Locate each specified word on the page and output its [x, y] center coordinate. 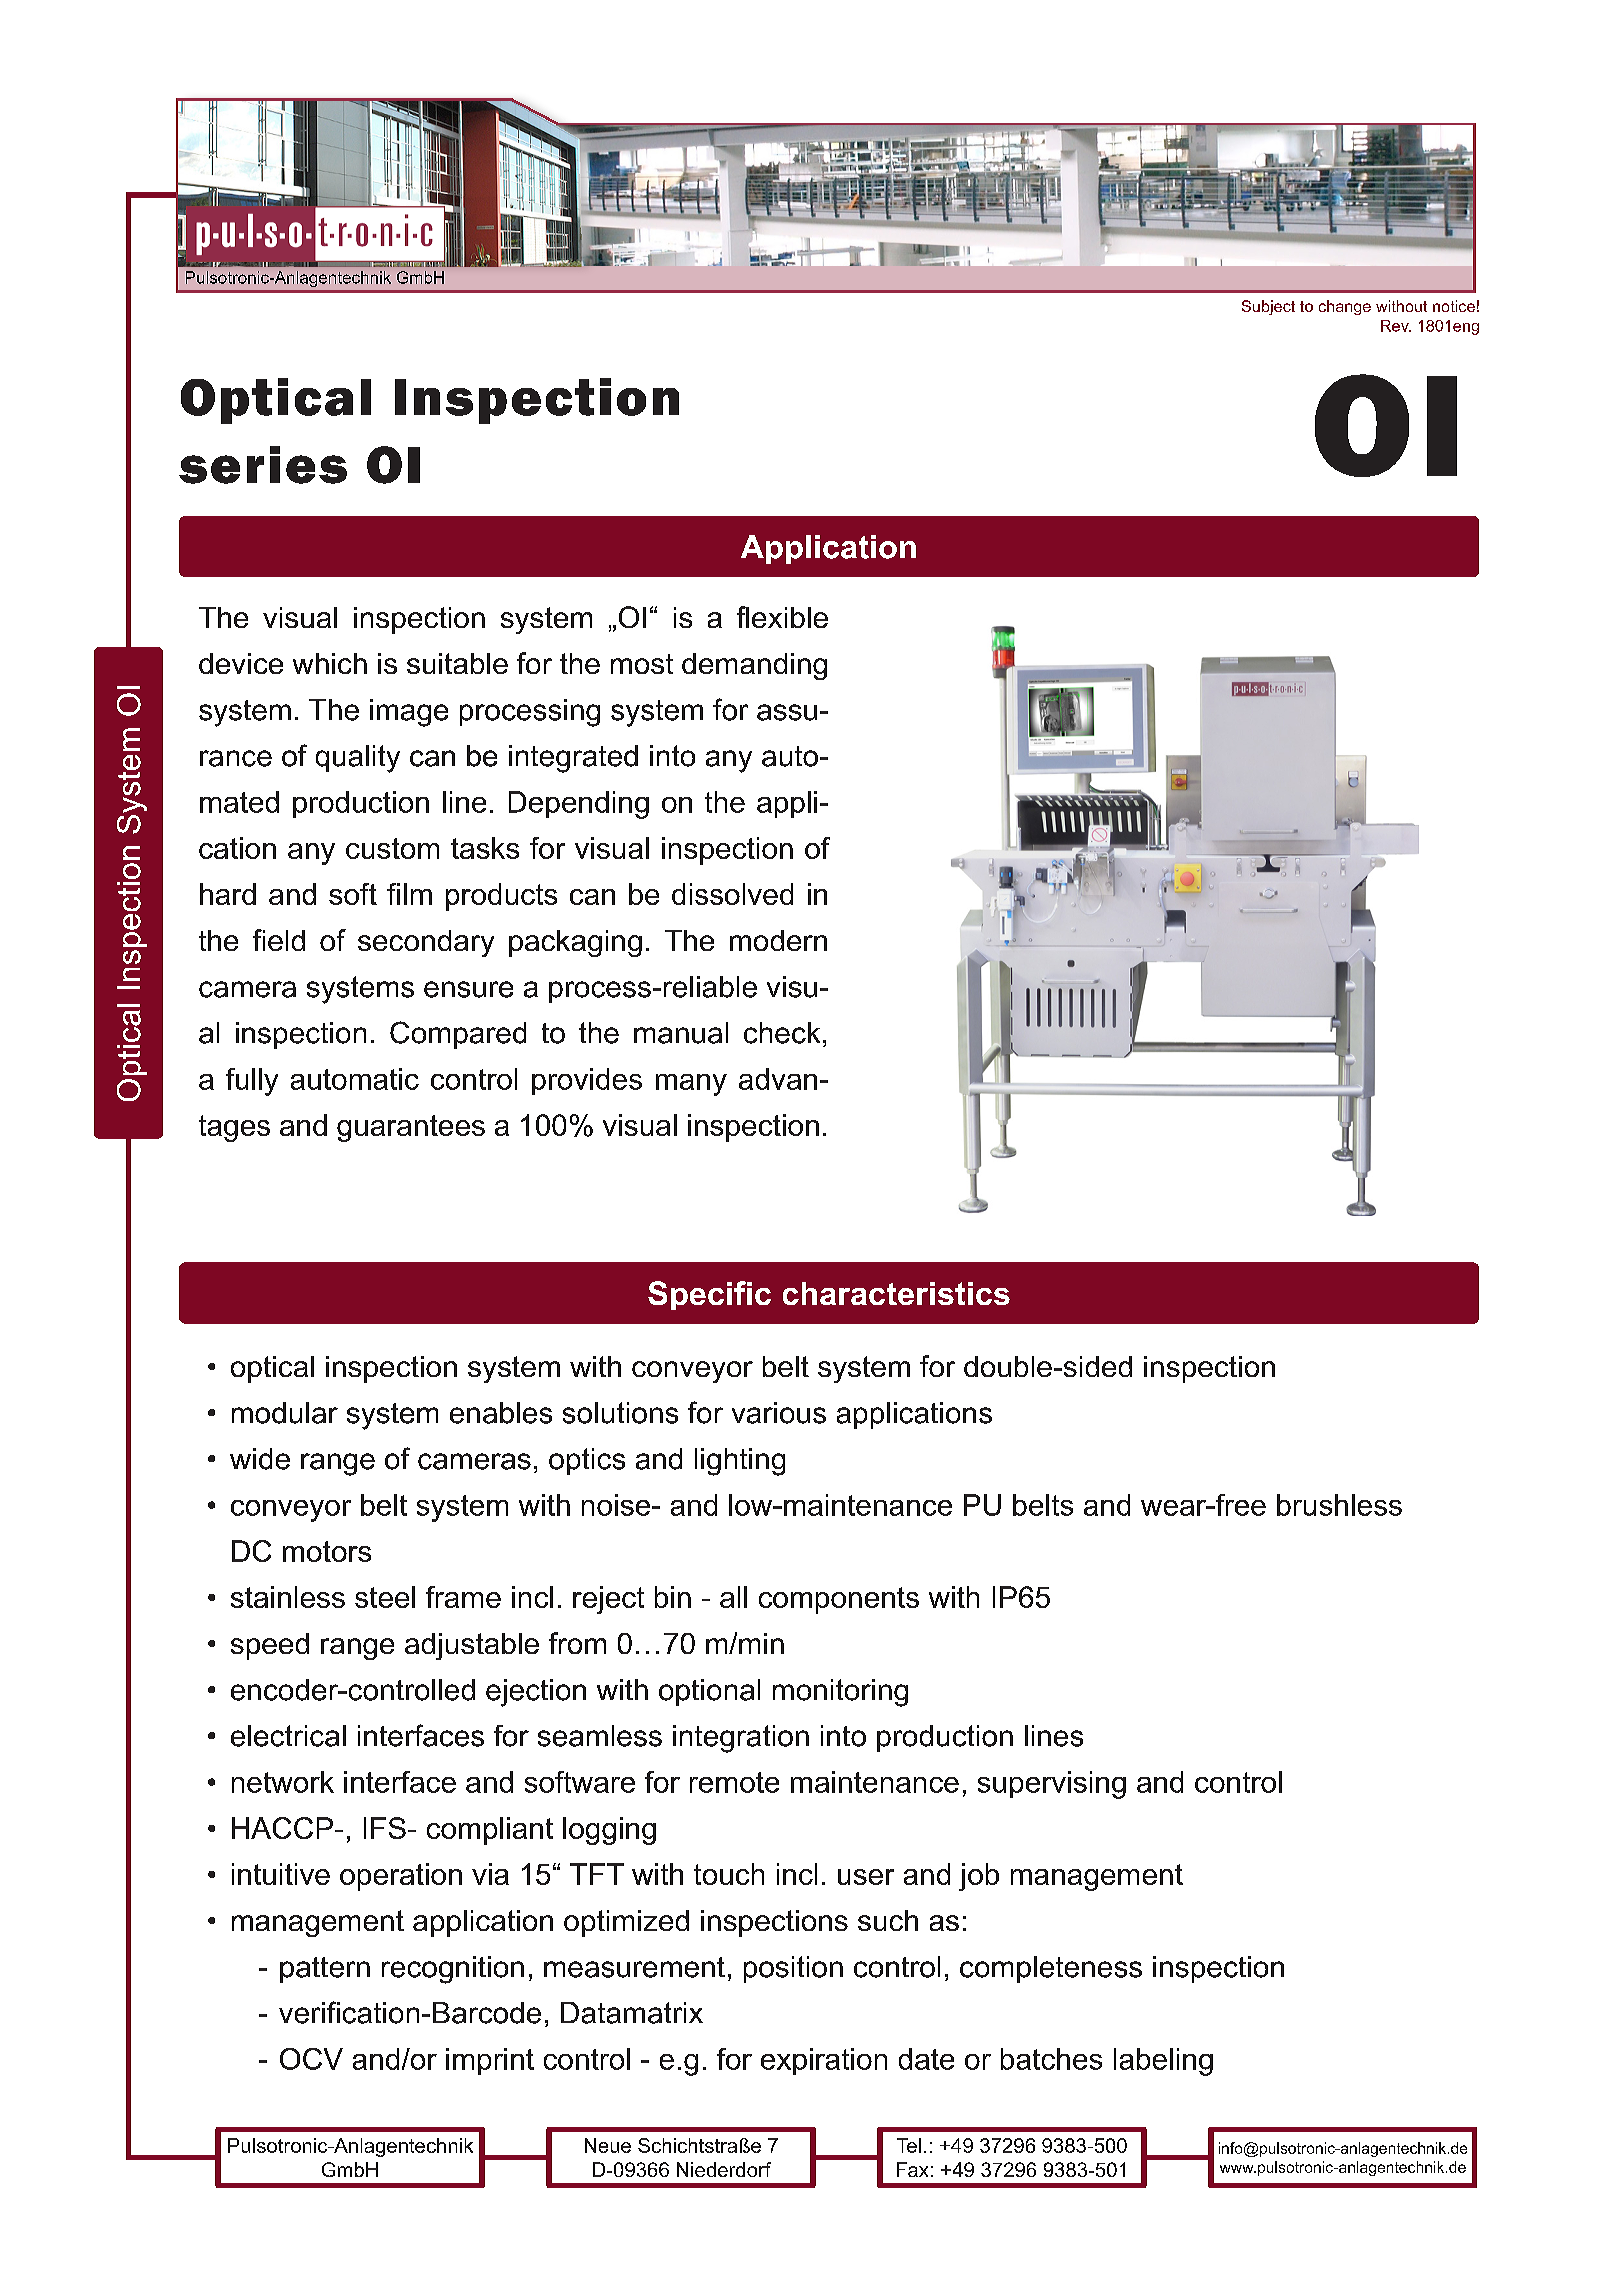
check [782, 1033]
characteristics [896, 1293]
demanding [754, 666]
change [1345, 307]
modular [285, 1413]
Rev [1396, 326]
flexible [782, 617]
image [409, 713]
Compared [458, 1035]
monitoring [840, 1693]
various [779, 1413]
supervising [1052, 1785]
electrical [288, 1736]
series [263, 465]
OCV [311, 2059]
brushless [1339, 1505]
